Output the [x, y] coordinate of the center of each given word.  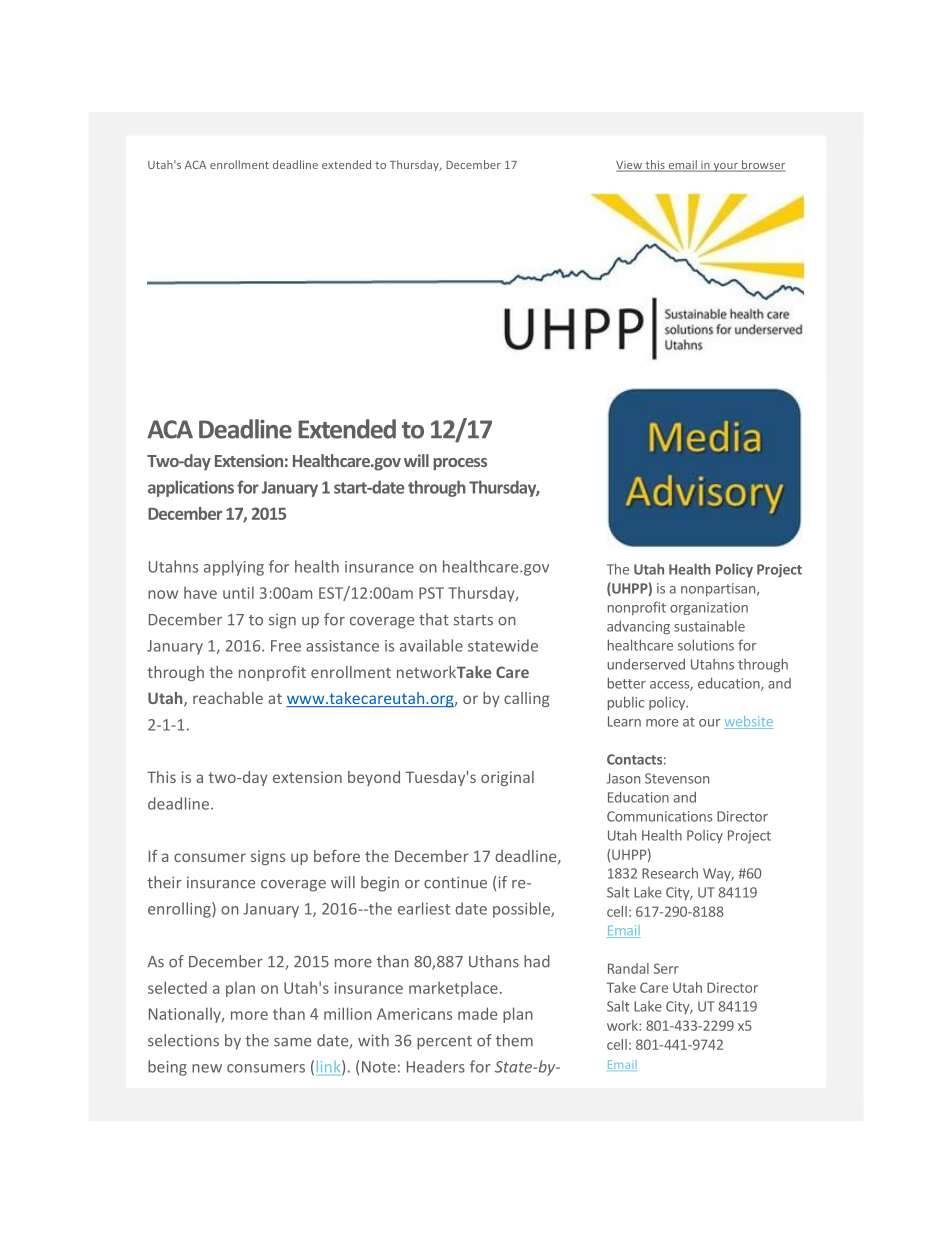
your [725, 167]
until [238, 592]
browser [763, 166]
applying [234, 568]
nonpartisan [718, 590]
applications [191, 488]
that [434, 619]
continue [455, 882]
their [164, 882]
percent [444, 1043]
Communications [659, 816]
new [207, 1068]
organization [709, 608]
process [460, 464]
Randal [628, 968]
